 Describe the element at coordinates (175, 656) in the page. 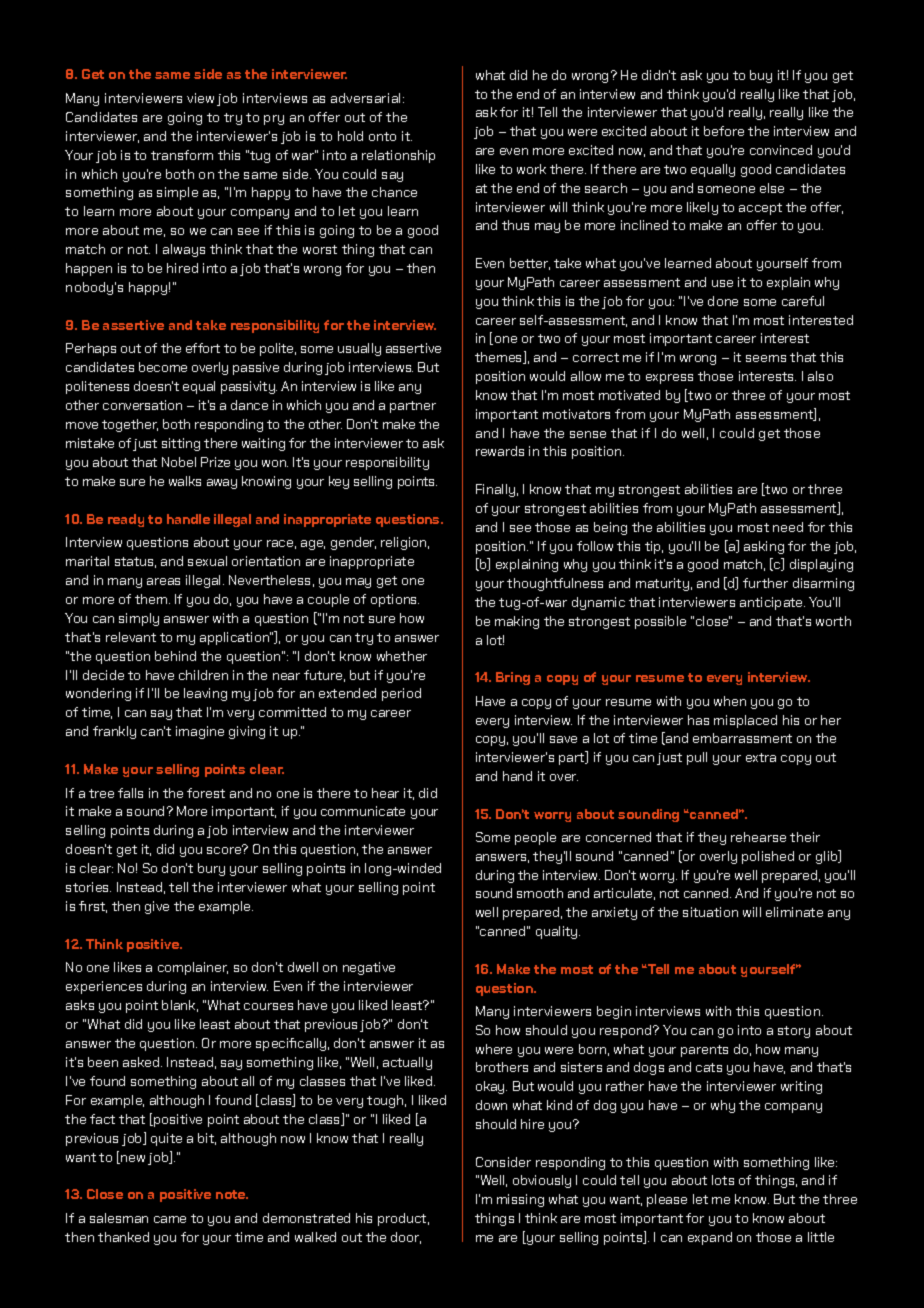

I see `behind` at that location.
